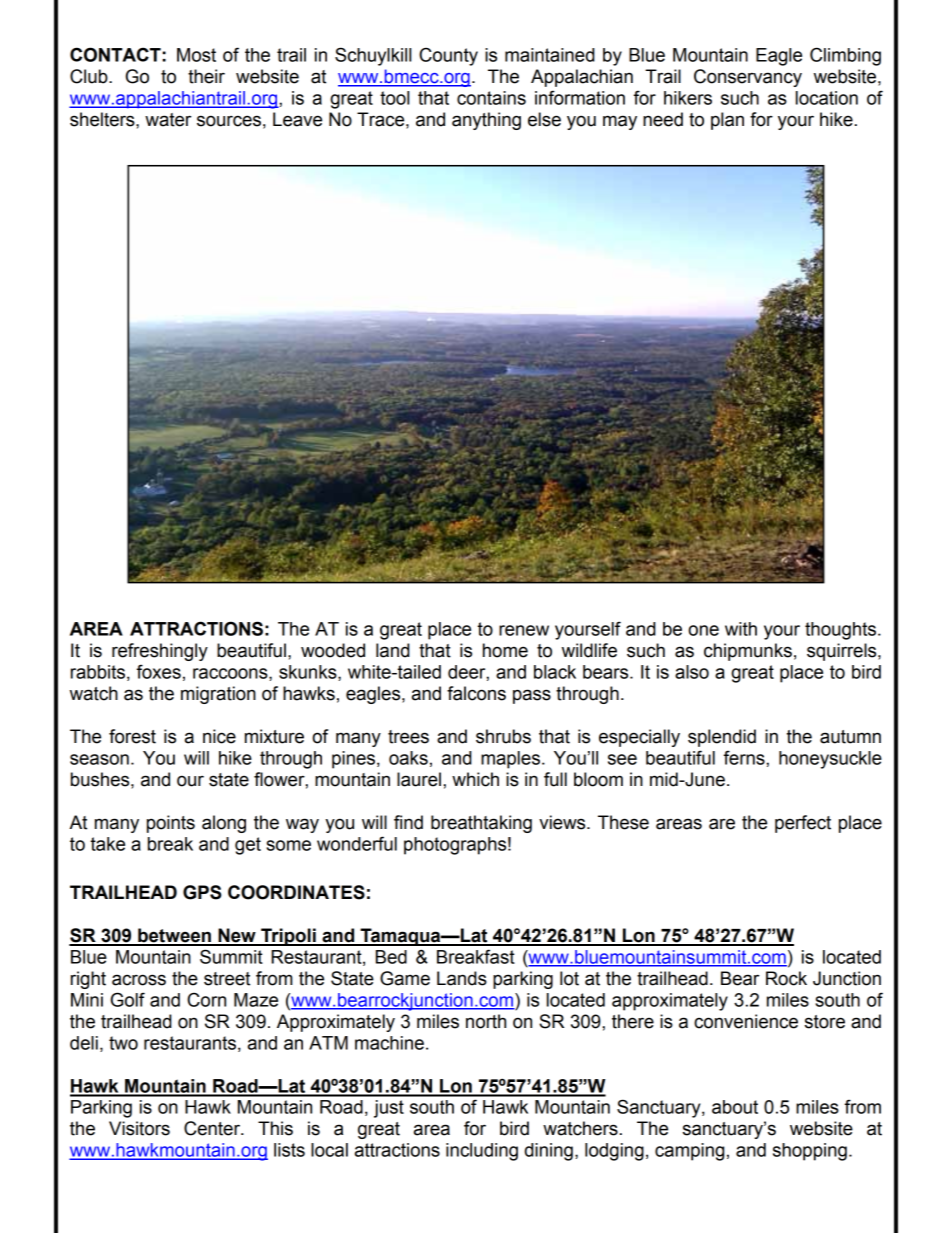 Image resolution: width=952 pixels, height=1233 pixels. I want to click on anything, so click(486, 121).
